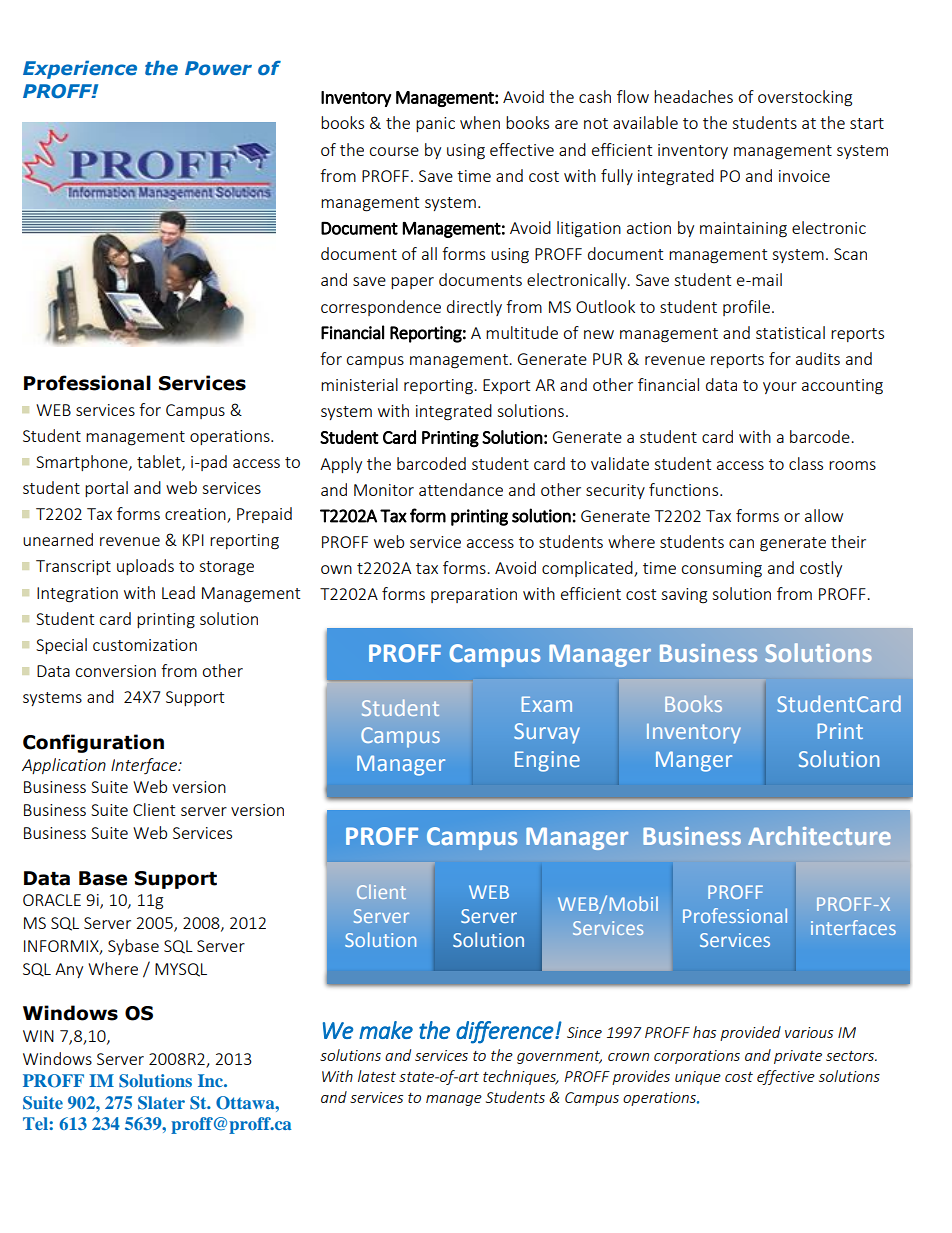 This screenshot has height=1233, width=952. What do you see at coordinates (721, 570) in the screenshot?
I see `consuming` at bounding box center [721, 570].
